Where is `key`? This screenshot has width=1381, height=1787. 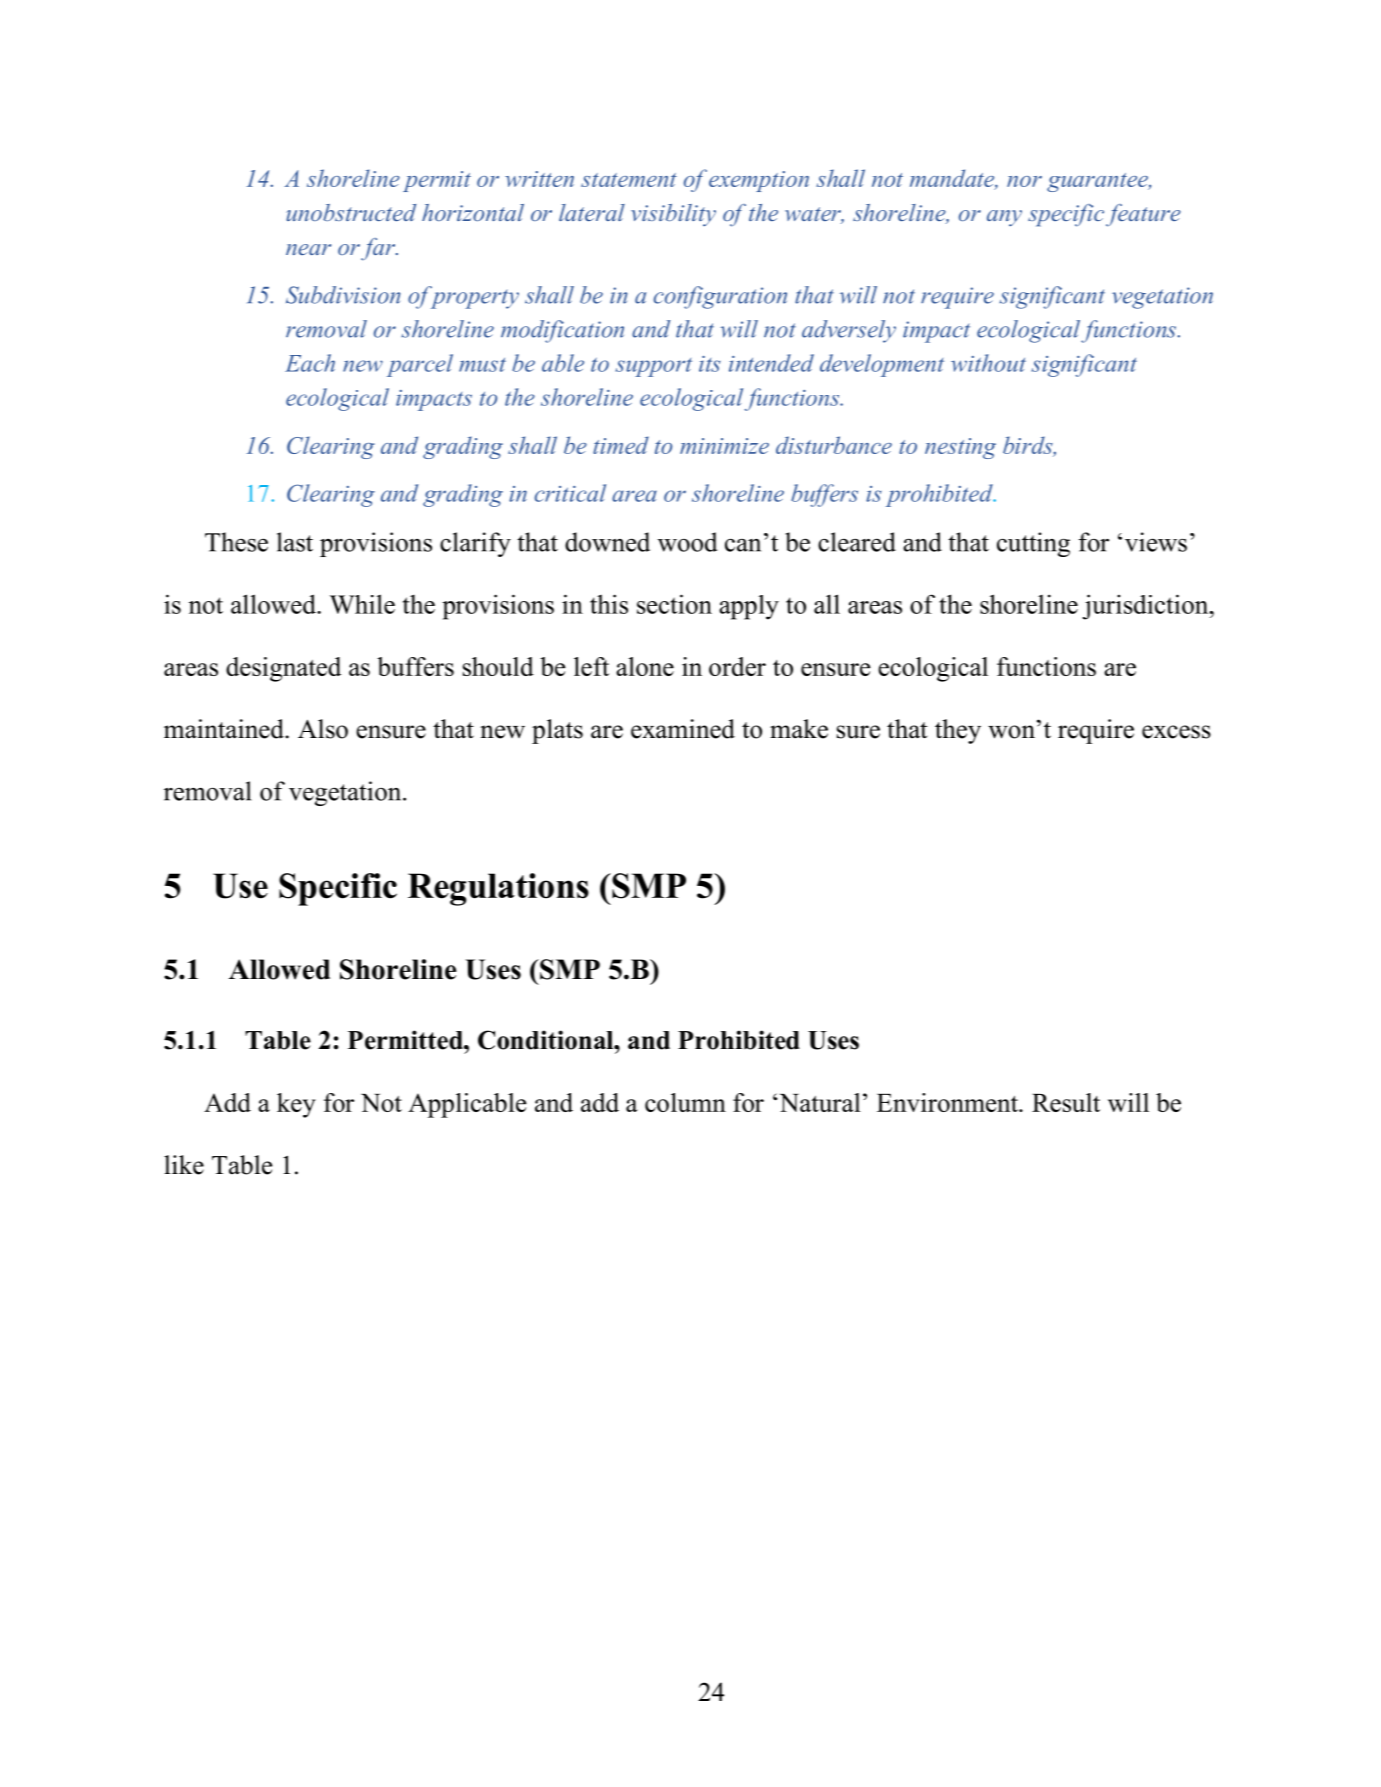
key is located at coordinates (296, 1105).
